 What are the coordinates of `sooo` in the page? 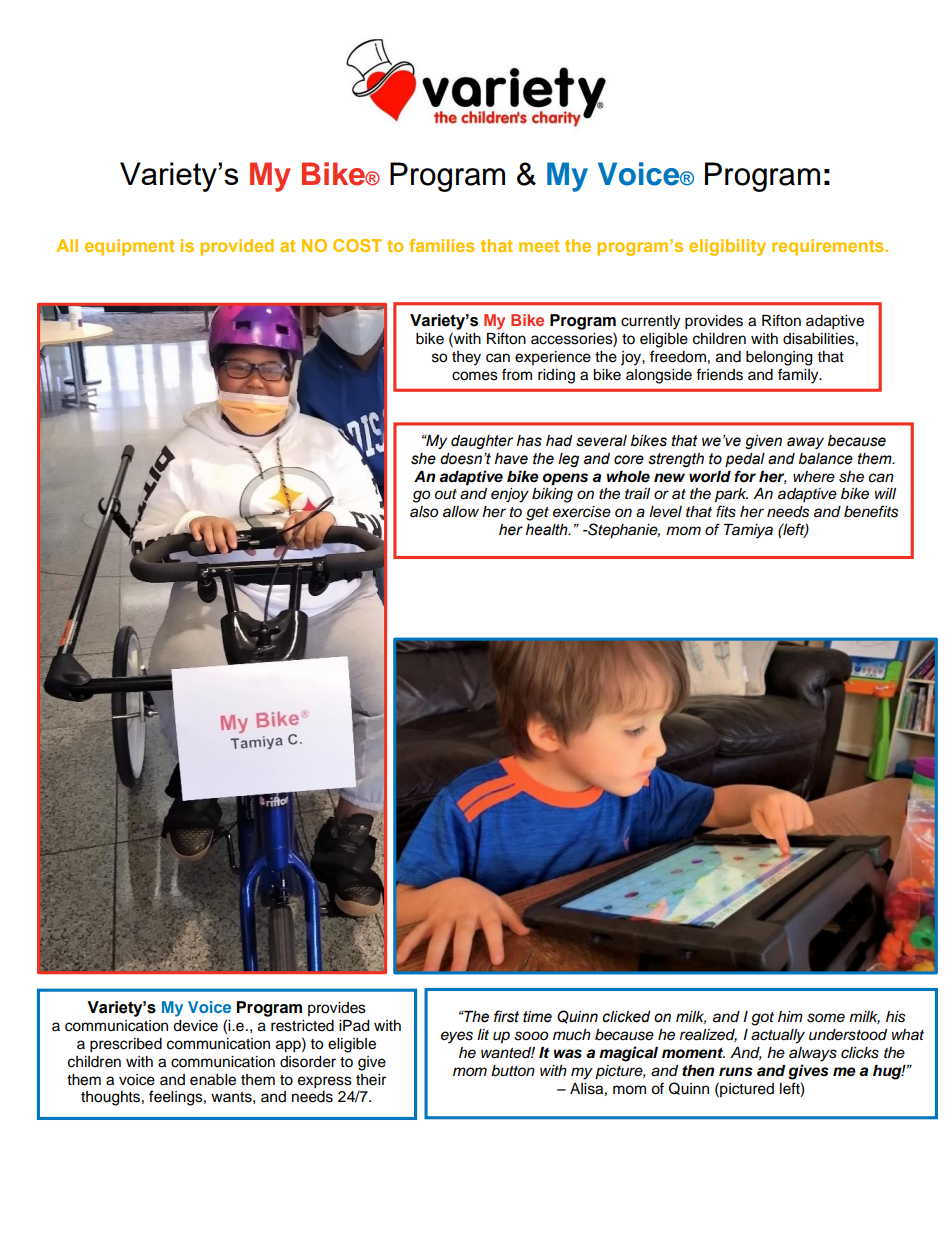 It's located at (531, 1036).
